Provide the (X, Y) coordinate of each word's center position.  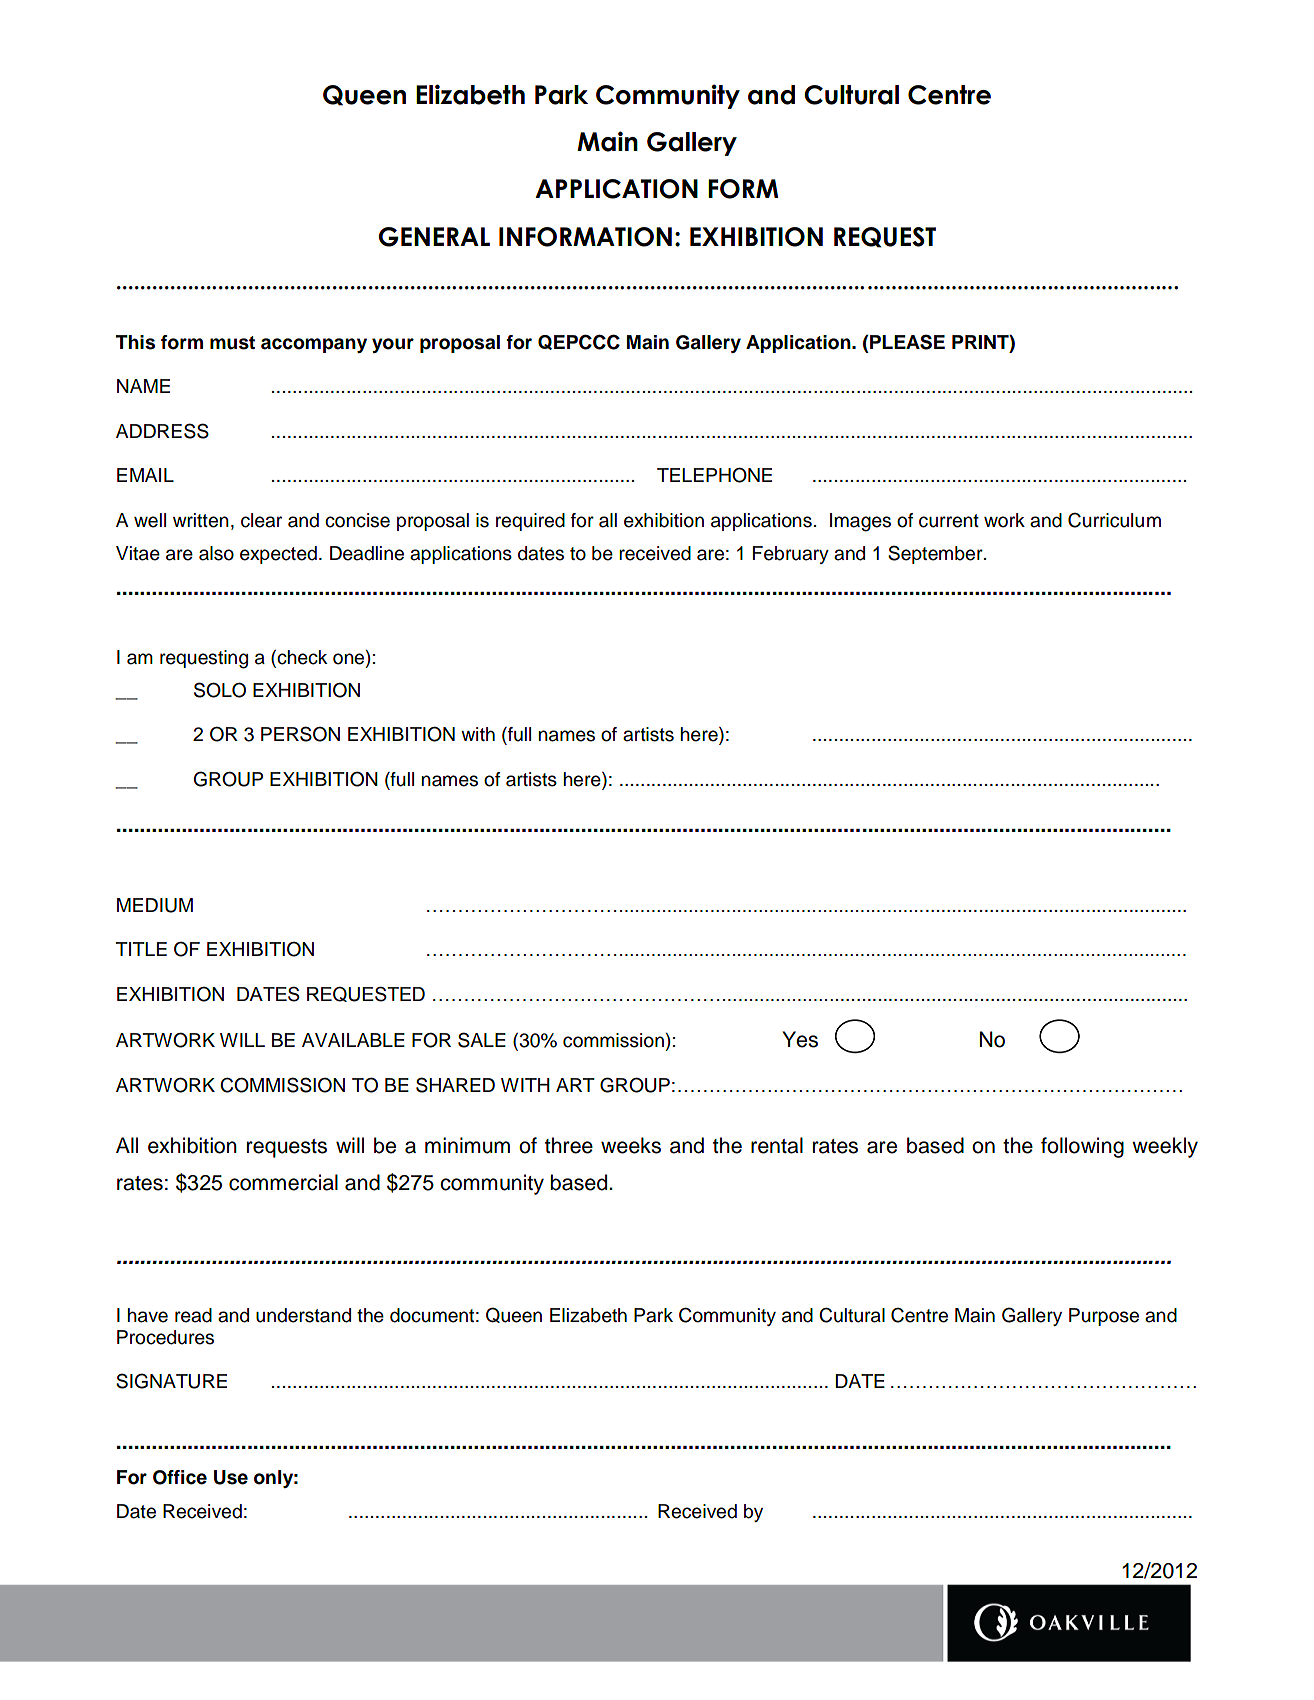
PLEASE (906, 342)
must (232, 343)
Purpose (1104, 1317)
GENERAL (434, 237)
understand (303, 1315)
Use (231, 1477)
